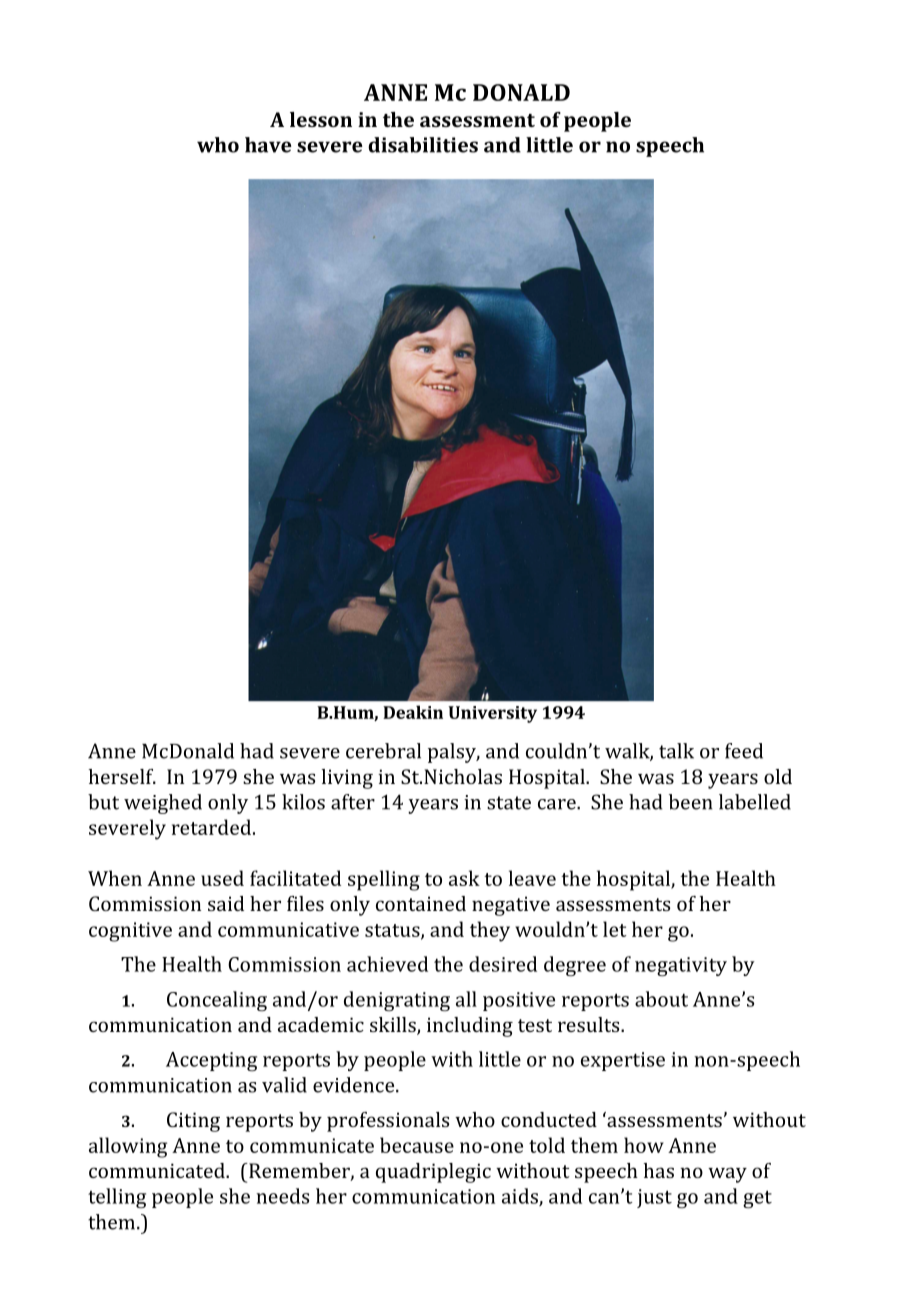 The height and width of the screenshot is (1308, 924). I want to click on Citing, so click(193, 1122).
